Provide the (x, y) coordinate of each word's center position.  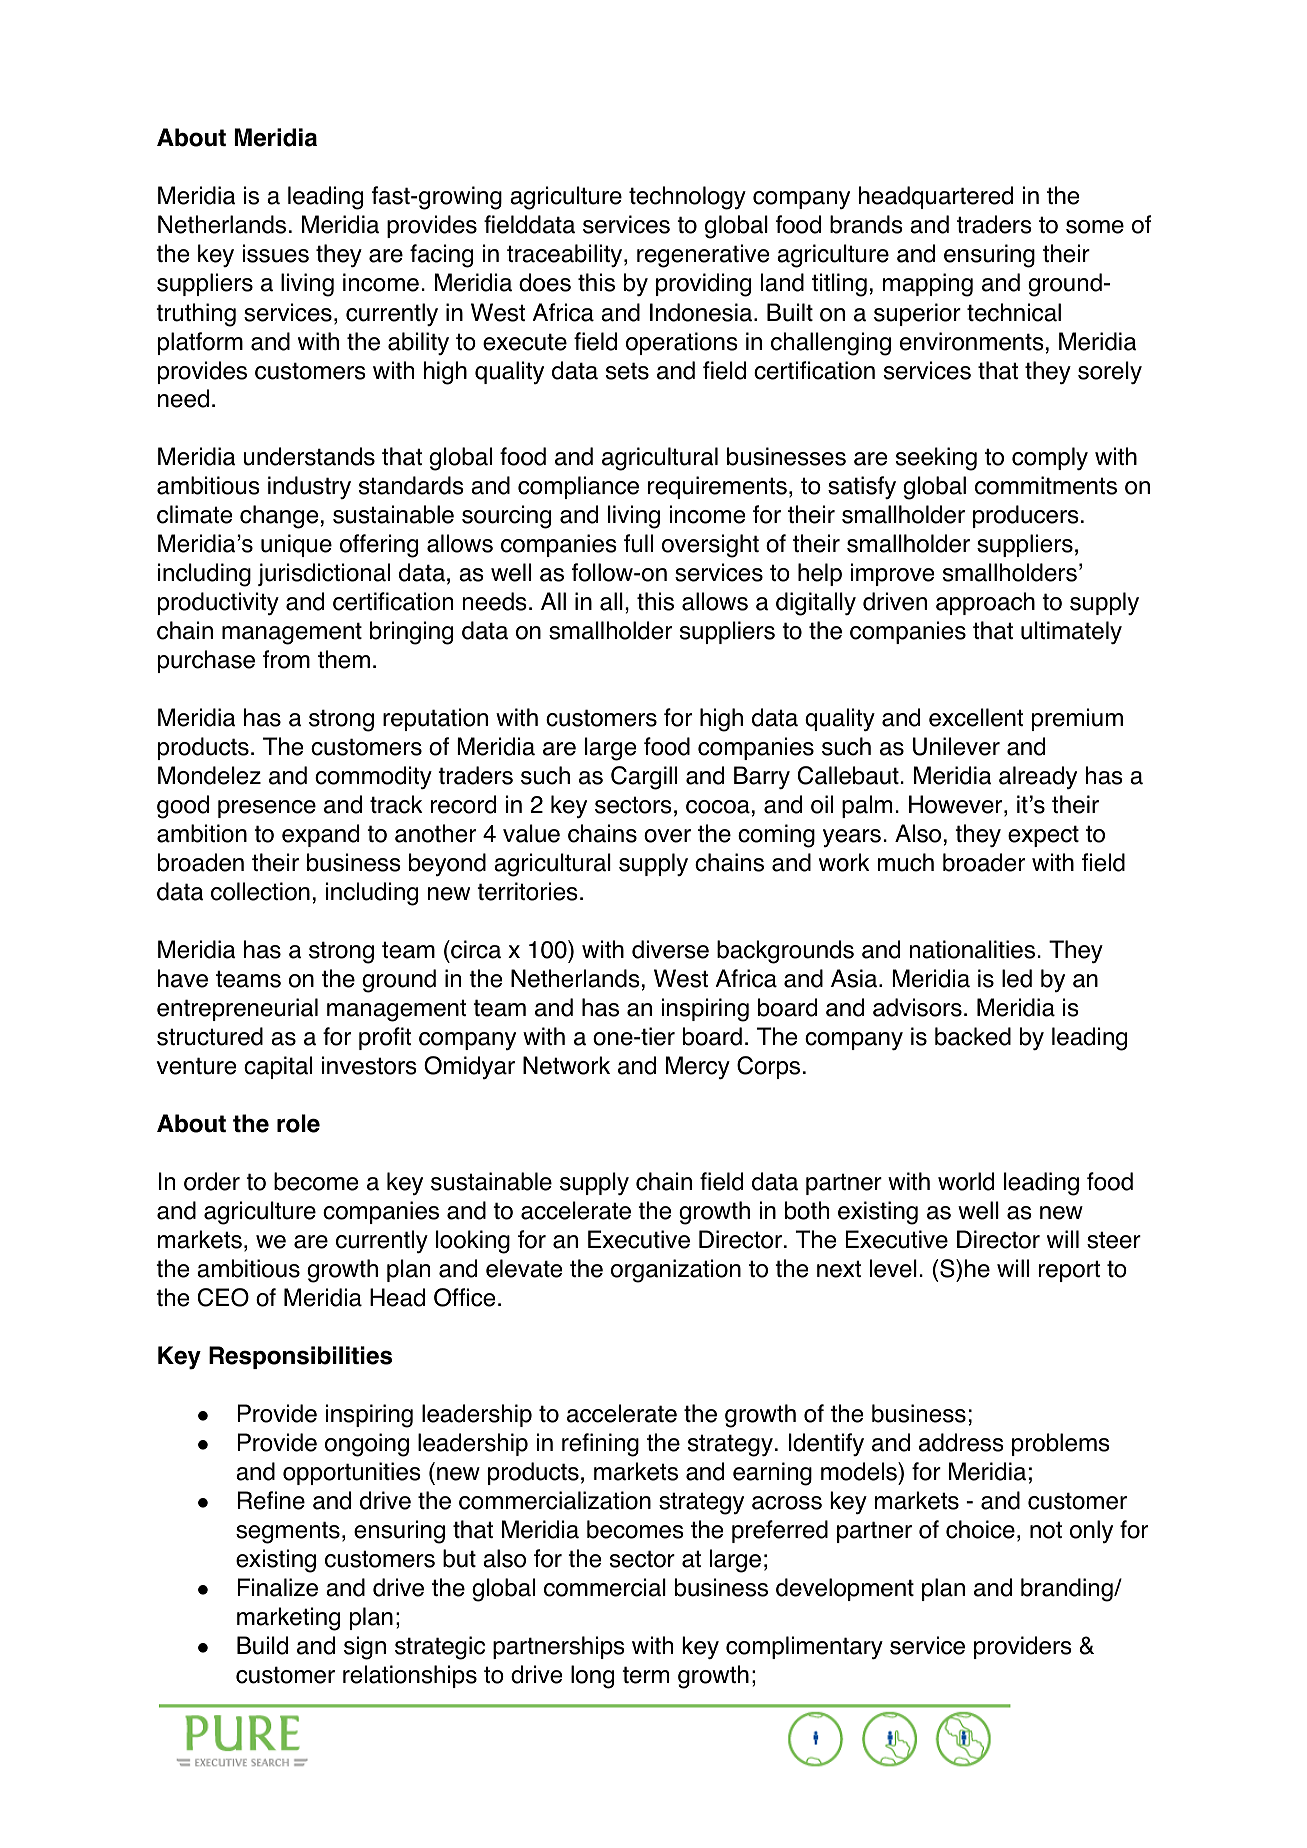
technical (1014, 312)
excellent (976, 717)
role (298, 1123)
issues (276, 253)
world (966, 1181)
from (286, 659)
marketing (288, 1619)
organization (676, 1271)
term (645, 1675)
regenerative (703, 256)
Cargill (644, 778)
